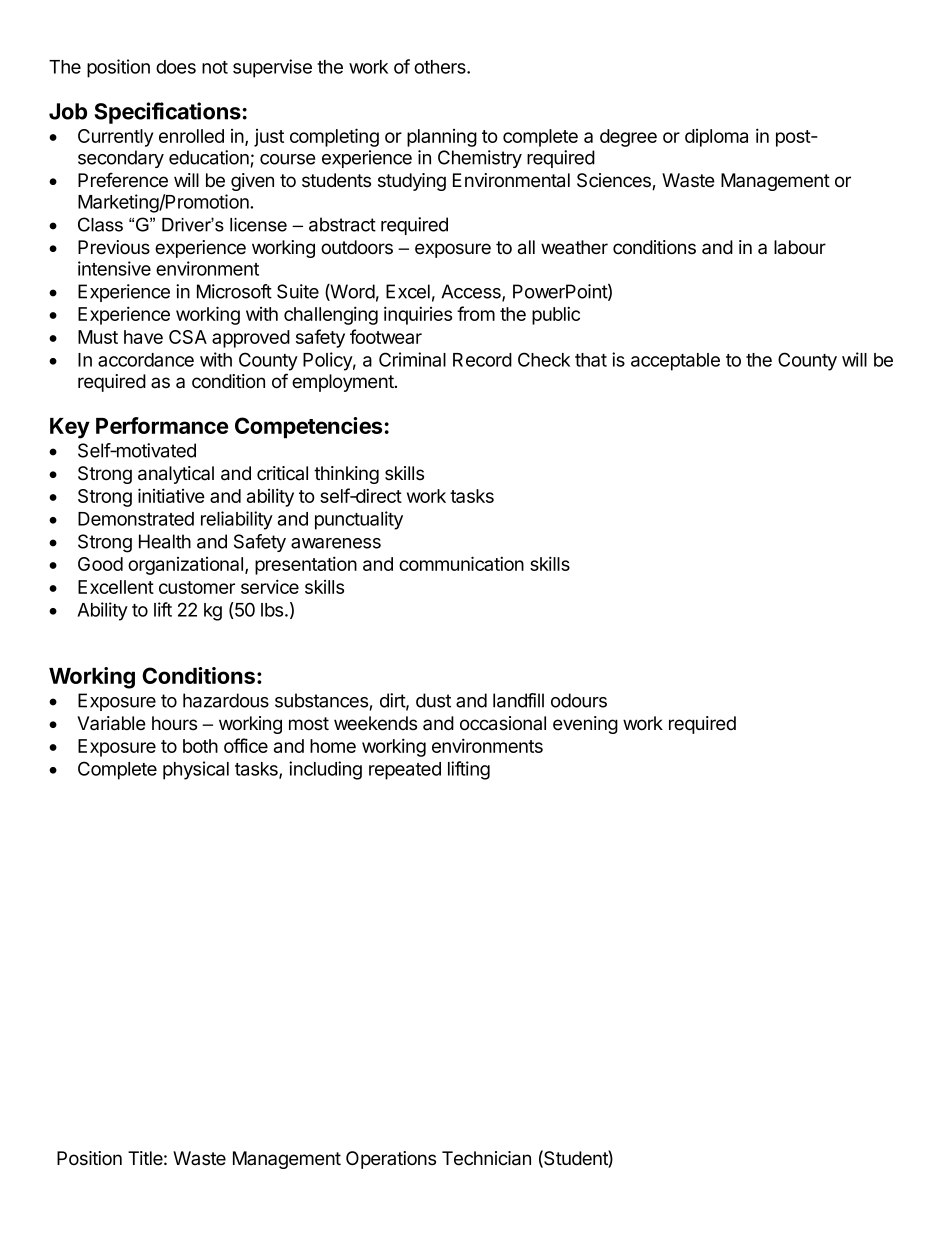 The width and height of the image is (952, 1233). I want to click on repeated, so click(405, 771).
